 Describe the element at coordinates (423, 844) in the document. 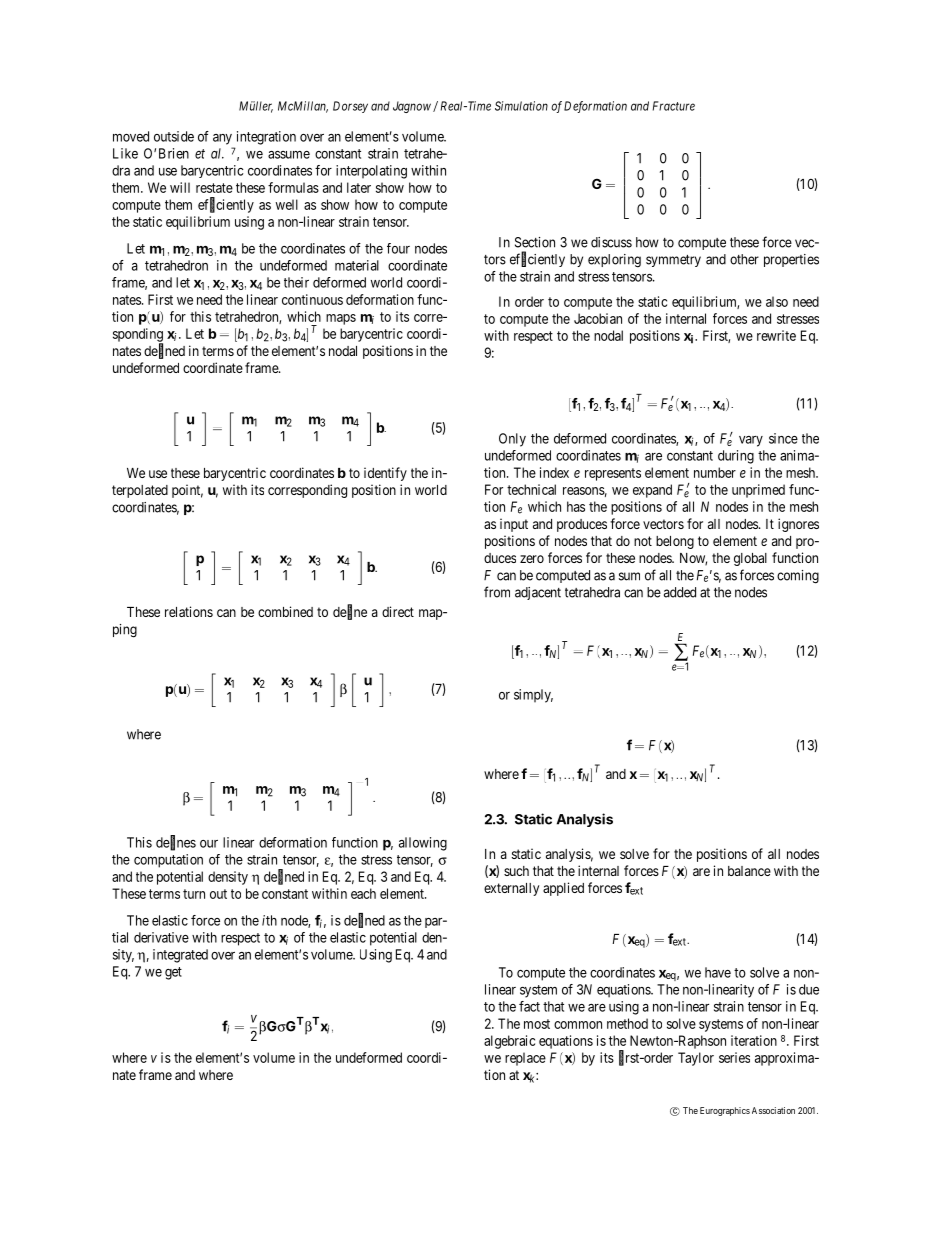

I see `allowing` at that location.
